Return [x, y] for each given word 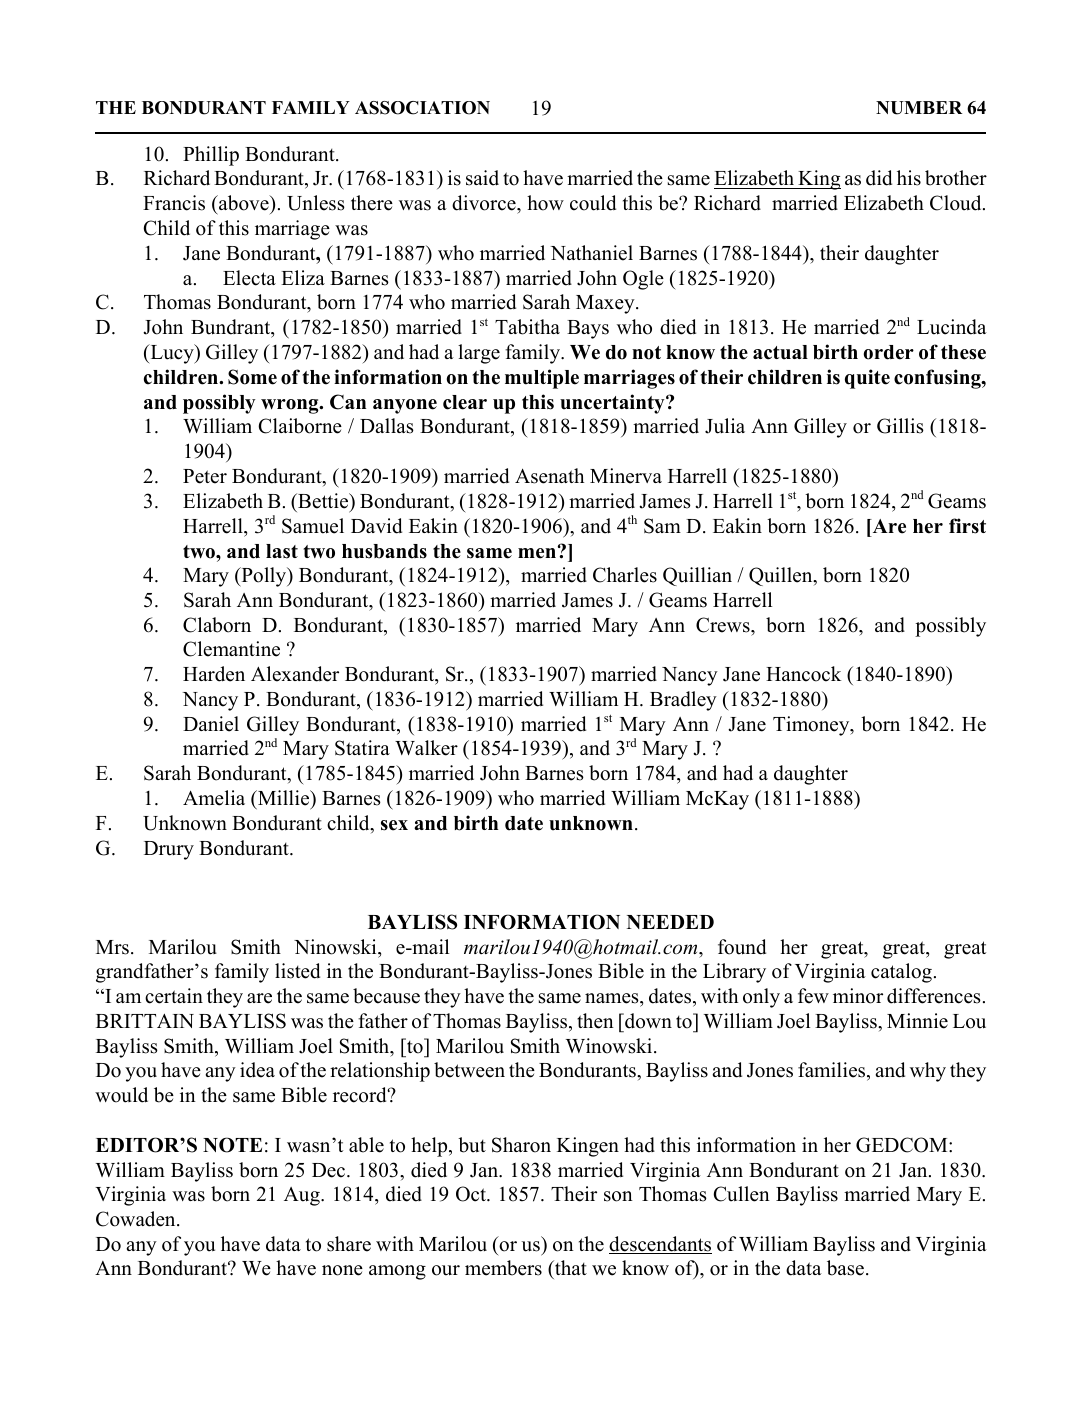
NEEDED [670, 922]
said [482, 178]
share [349, 1244]
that [570, 1269]
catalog [901, 973]
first [967, 526]
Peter [205, 476]
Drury [169, 850]
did [879, 178]
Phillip [211, 156]
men [537, 553]
